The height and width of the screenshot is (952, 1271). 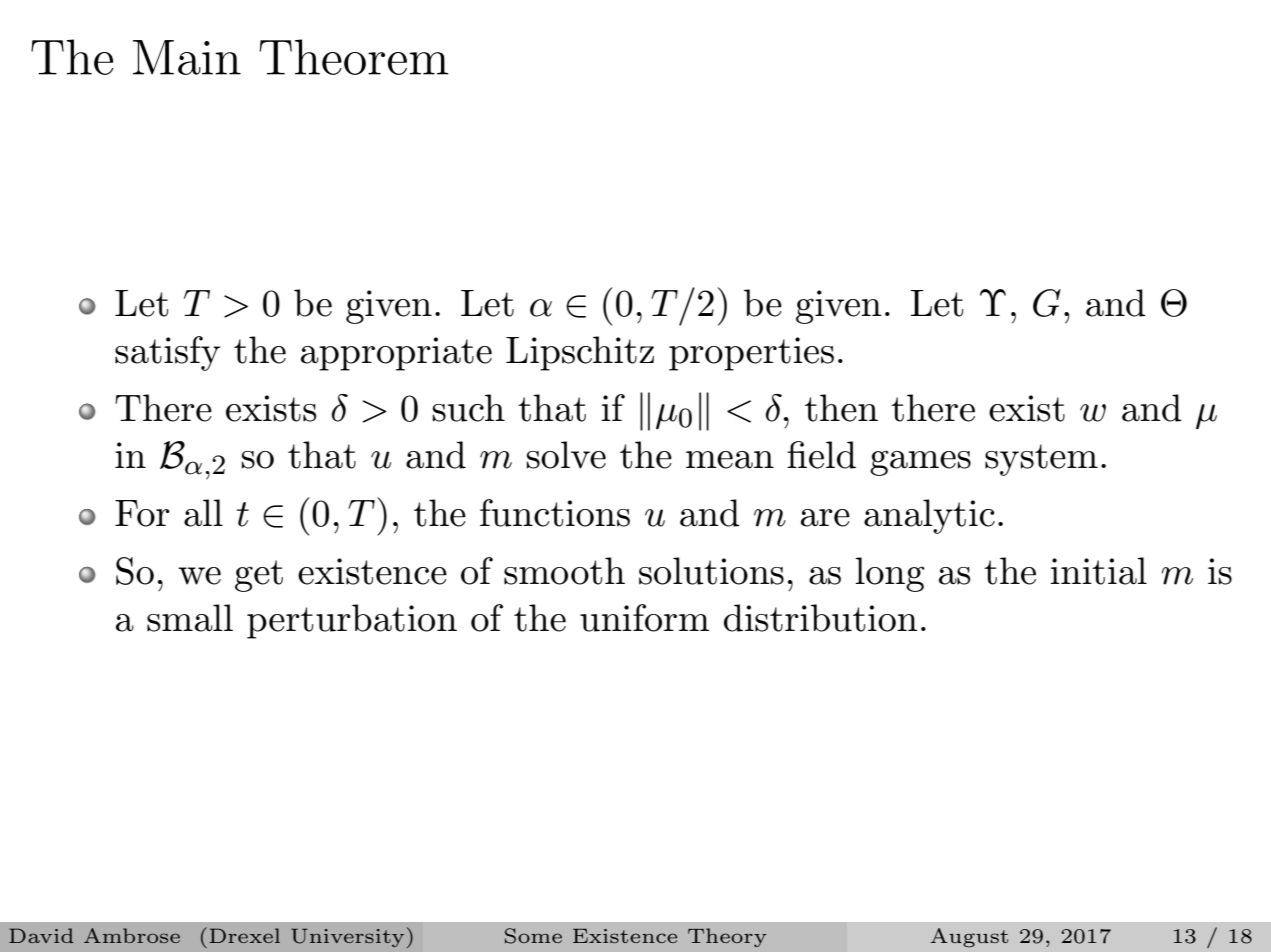 What do you see at coordinates (555, 513) in the screenshot?
I see `functions` at bounding box center [555, 513].
